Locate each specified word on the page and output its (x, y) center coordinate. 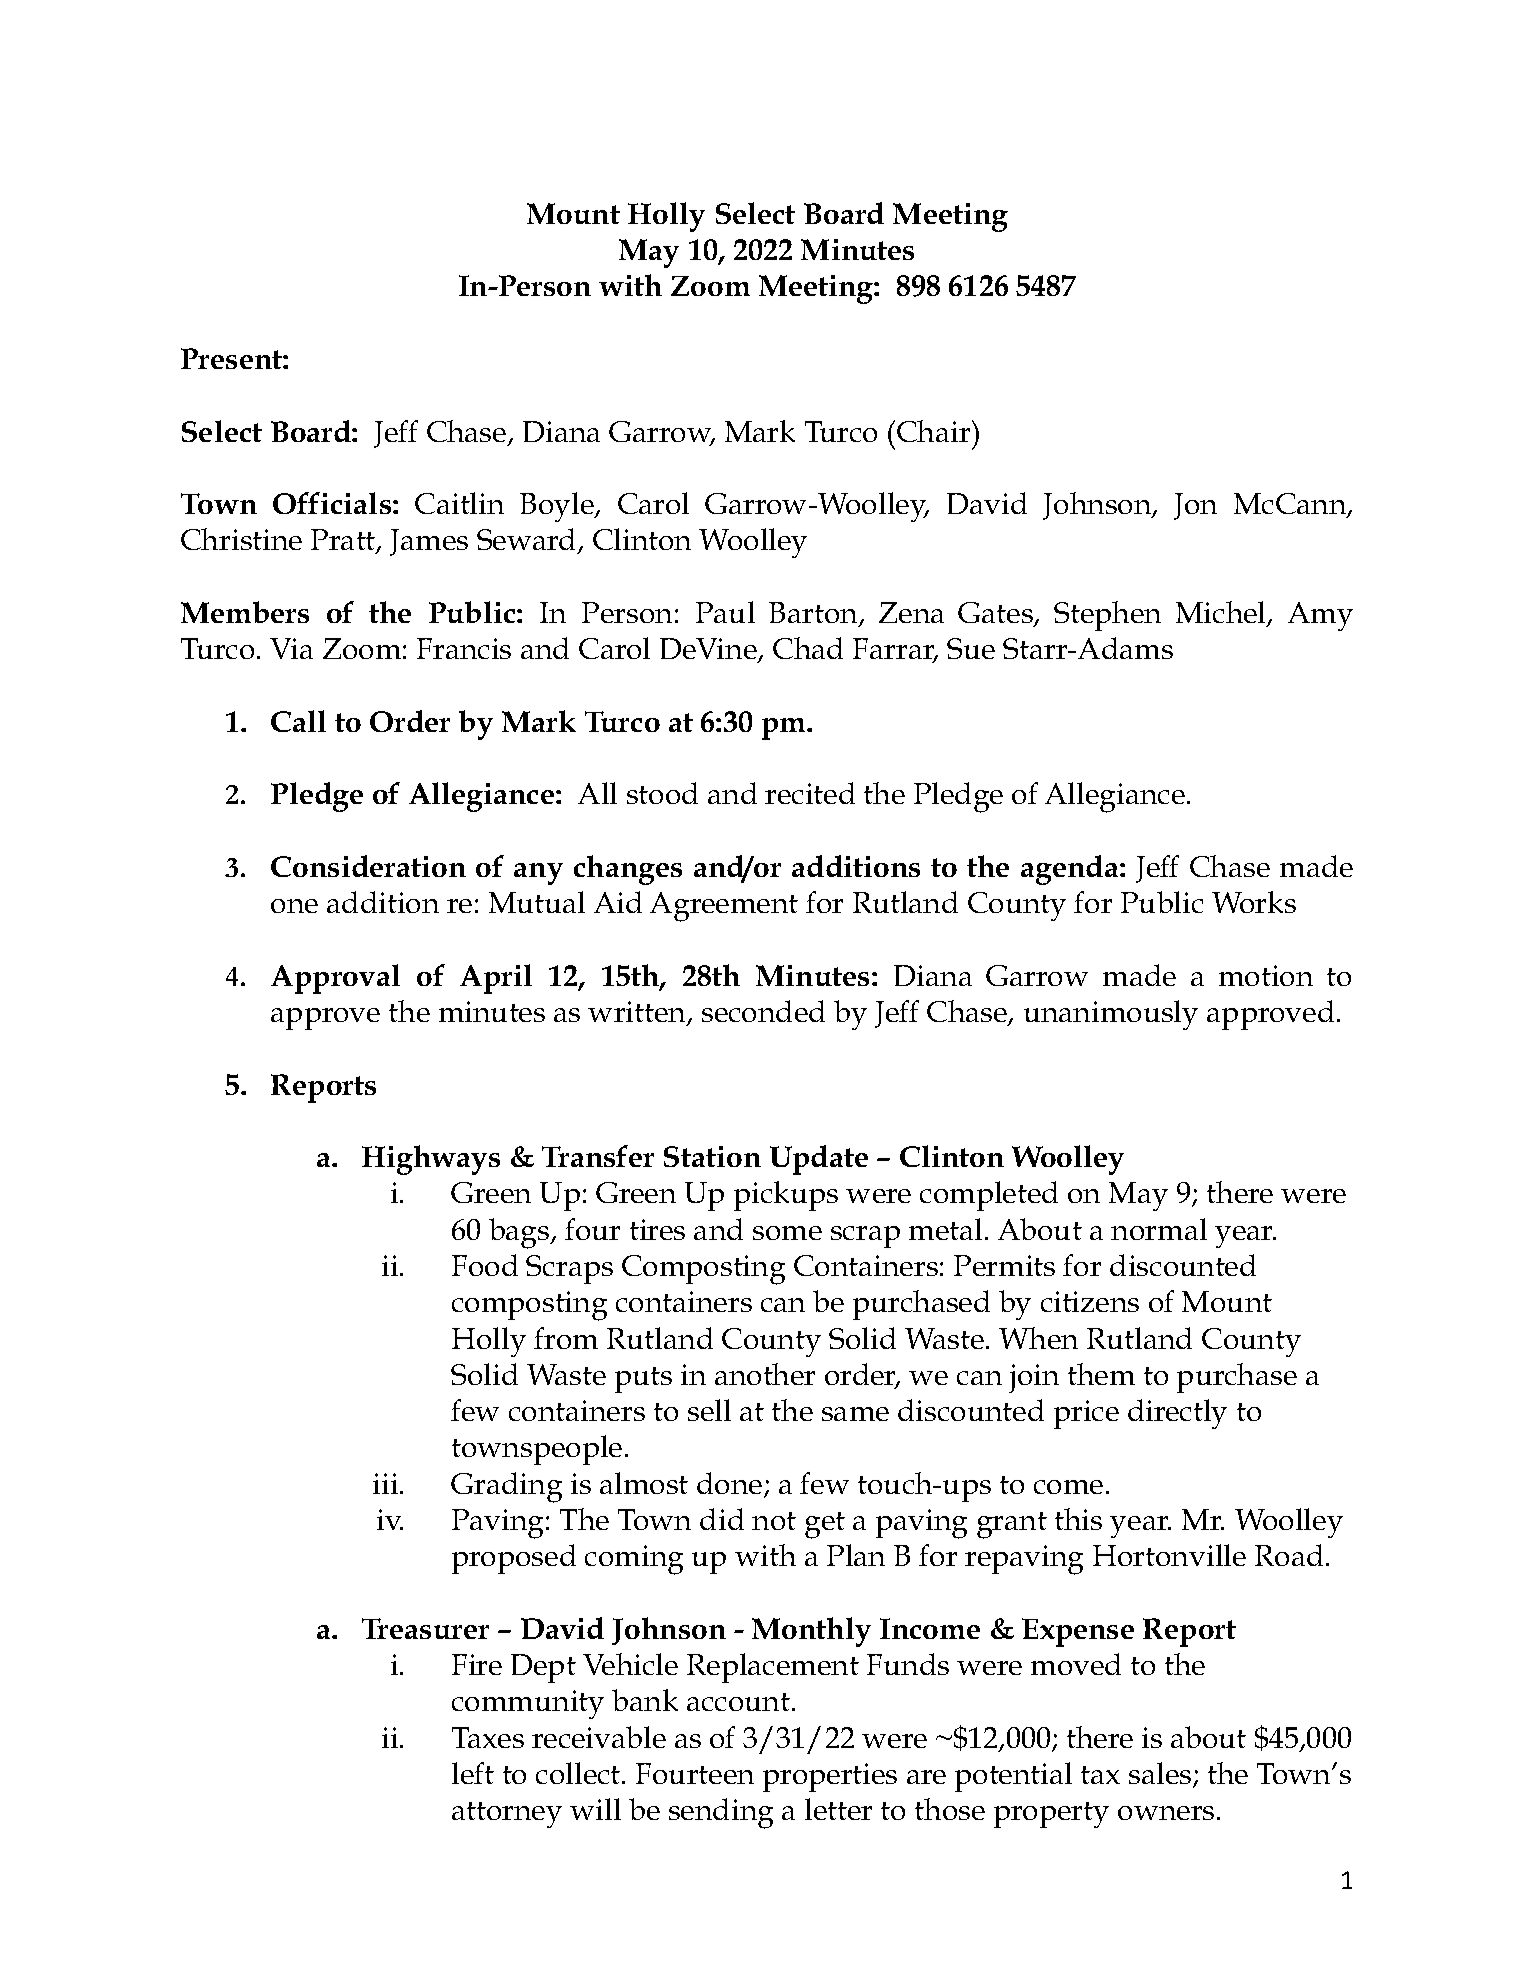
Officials (333, 503)
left (473, 1773)
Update (819, 1160)
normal (1159, 1229)
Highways (431, 1160)
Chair (935, 431)
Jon (1195, 506)
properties (830, 1777)
